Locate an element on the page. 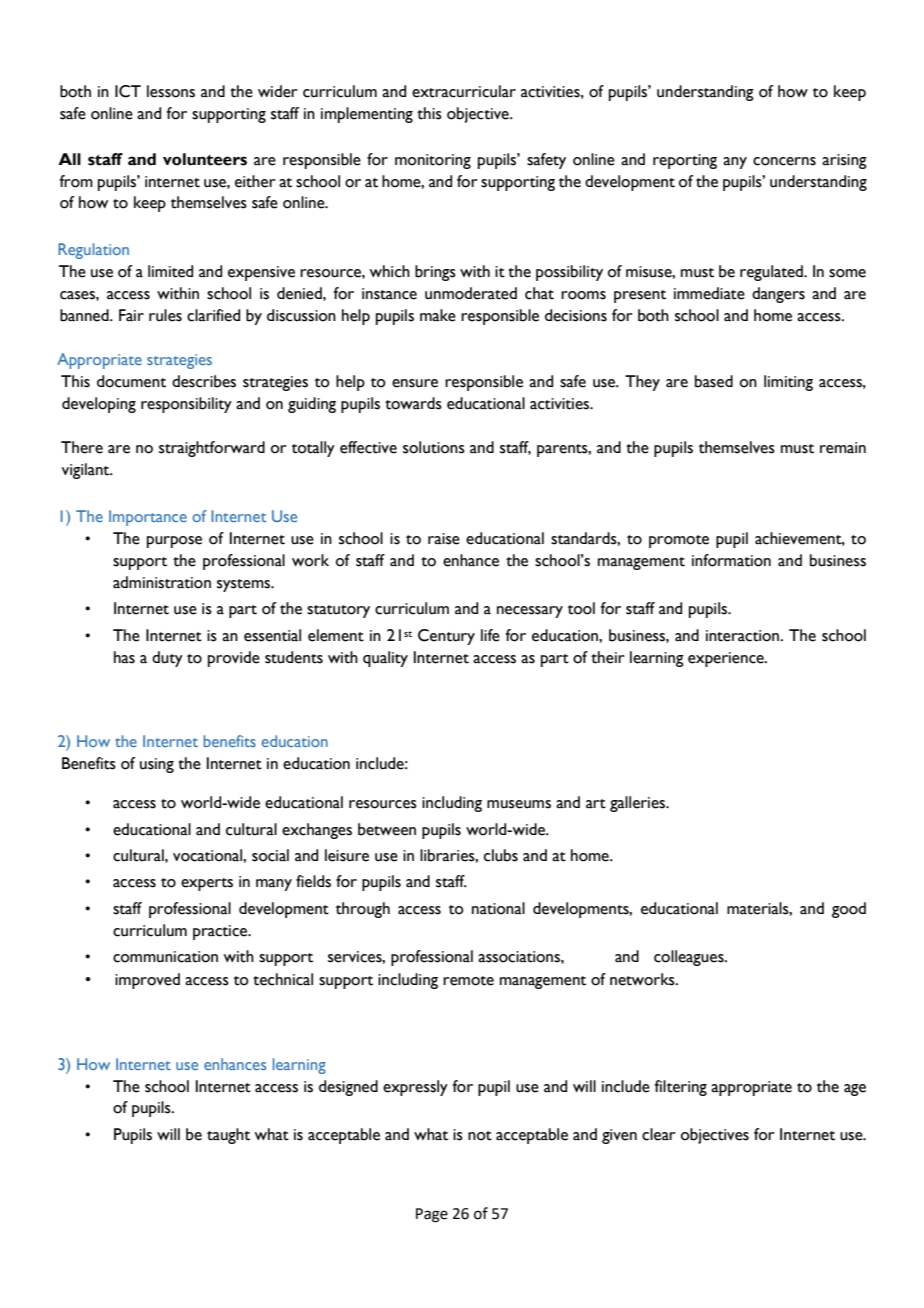 This page has width=924, height=1308. lessons is located at coordinates (171, 91).
